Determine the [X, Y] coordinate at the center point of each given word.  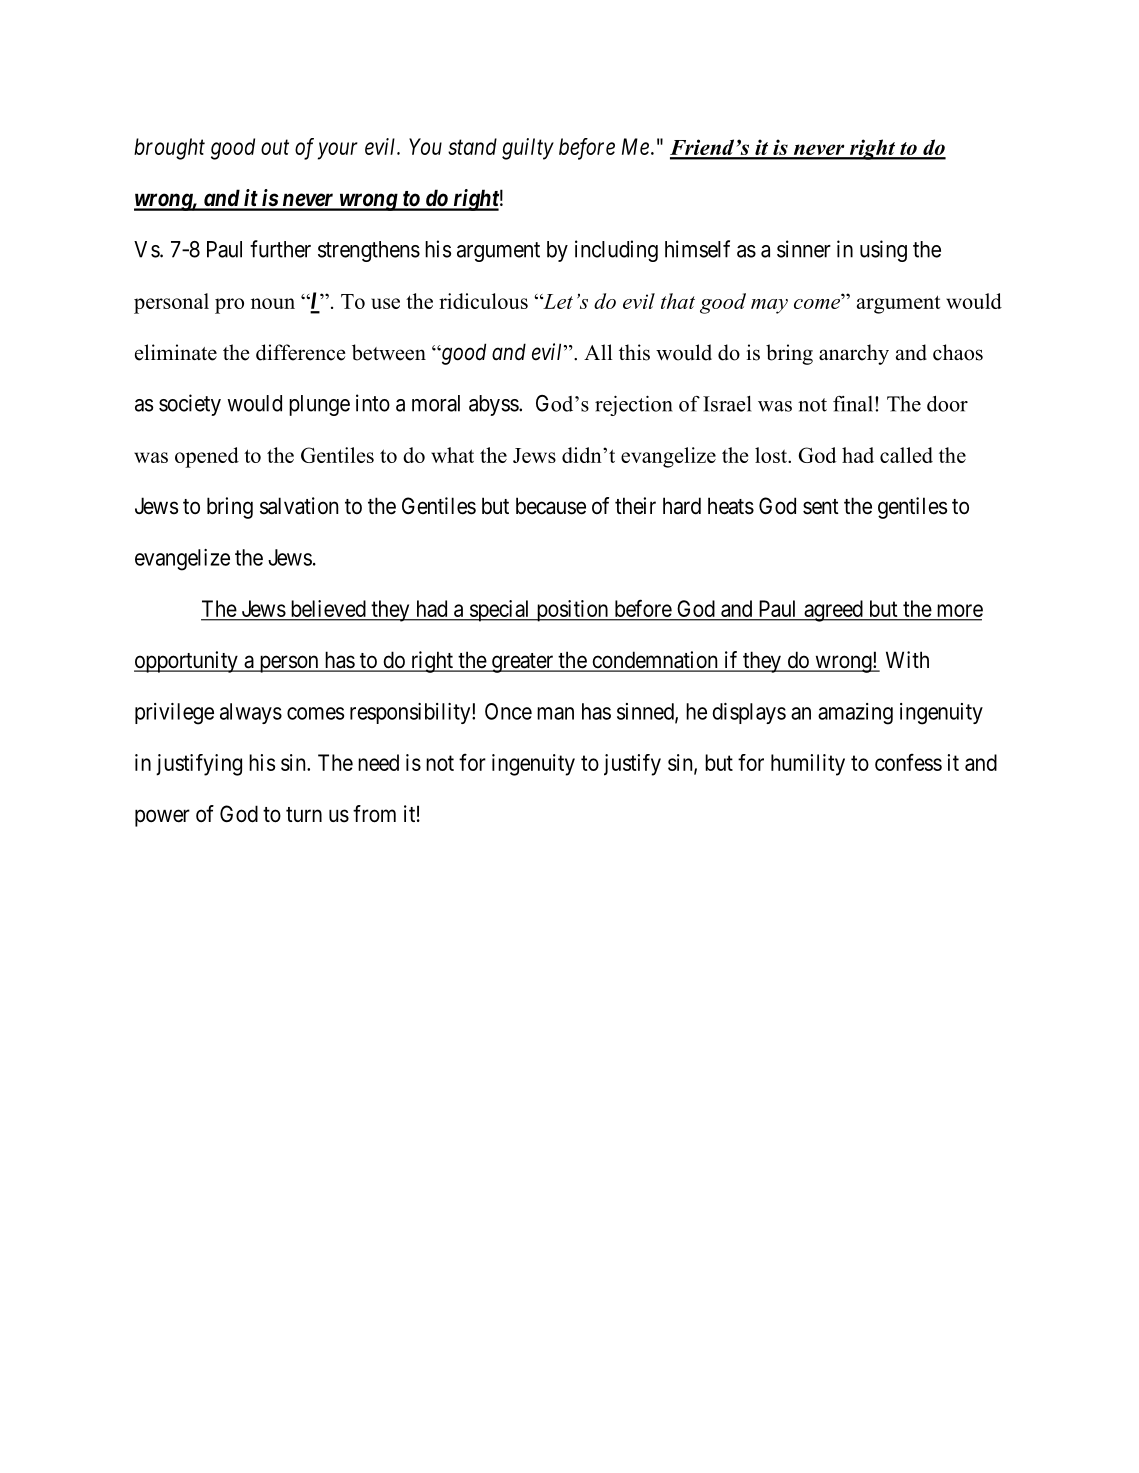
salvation [299, 506]
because [551, 506]
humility [808, 765]
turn [304, 814]
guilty [528, 149]
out [275, 147]
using [883, 251]
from [374, 814]
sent [821, 507]
